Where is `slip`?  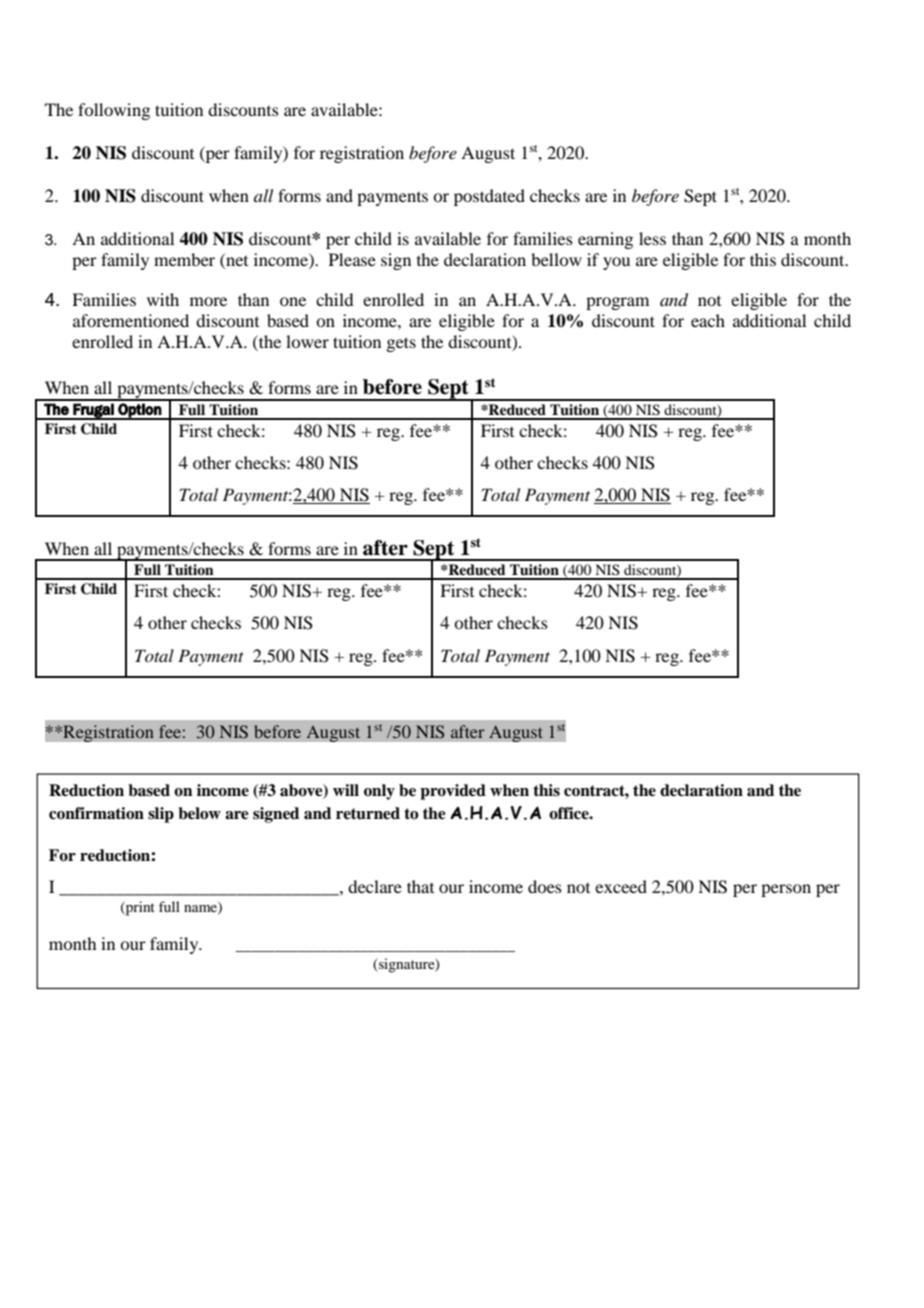 slip is located at coordinates (161, 815).
